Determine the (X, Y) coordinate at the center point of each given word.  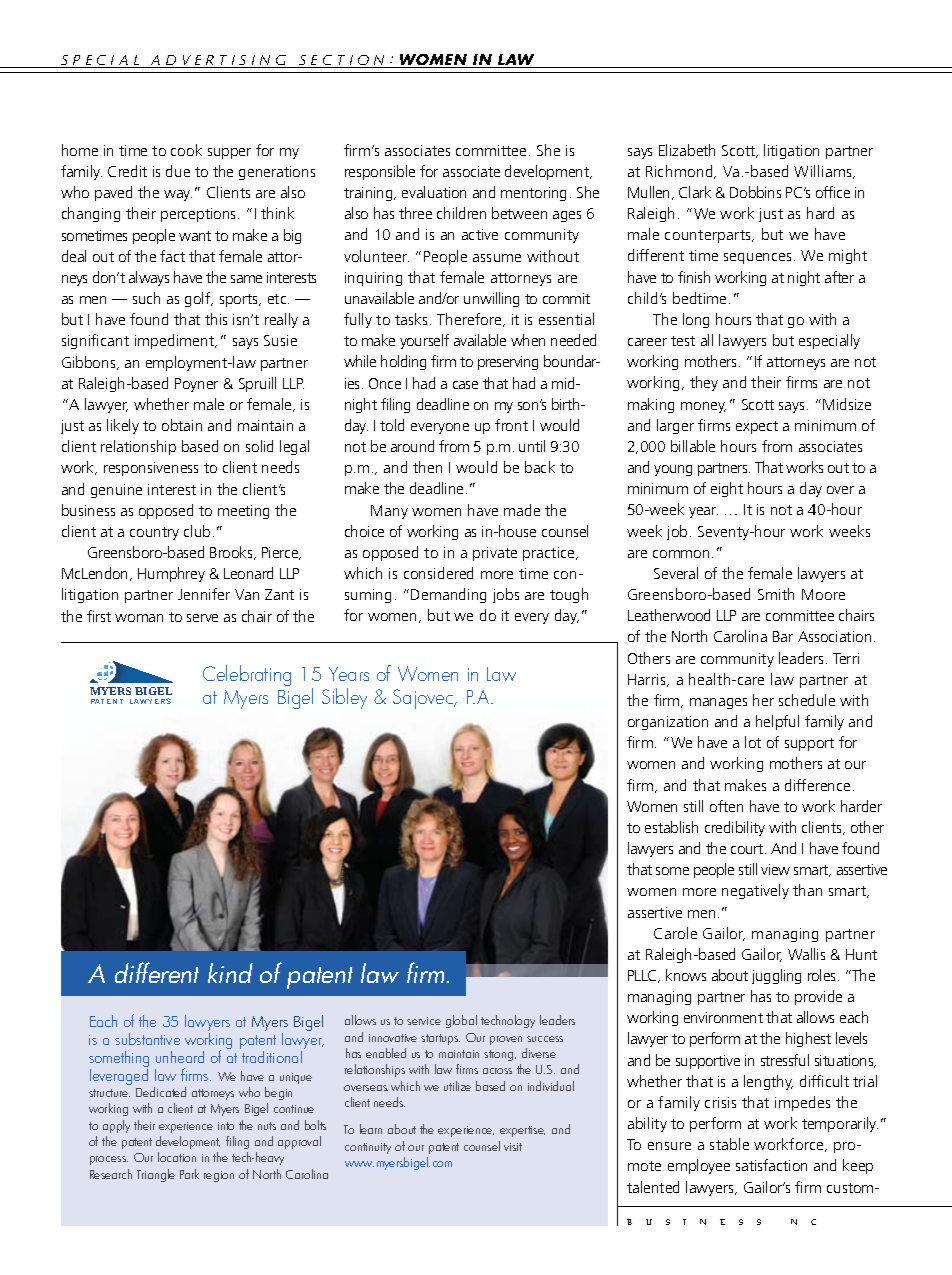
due (178, 171)
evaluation (434, 192)
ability (647, 1124)
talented (653, 1187)
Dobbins (755, 192)
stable (729, 1144)
